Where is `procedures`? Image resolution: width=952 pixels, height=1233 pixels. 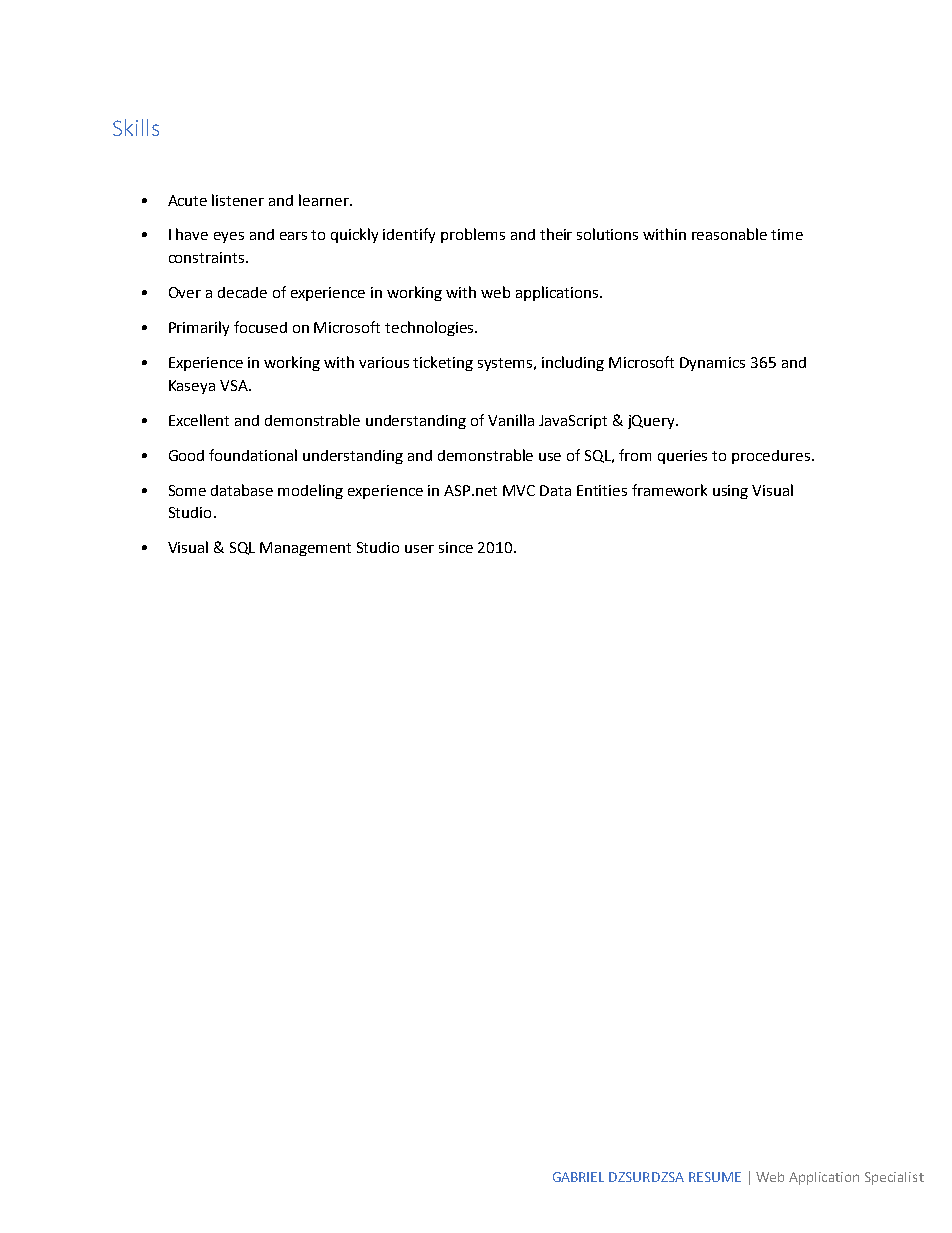
procedures is located at coordinates (771, 457).
